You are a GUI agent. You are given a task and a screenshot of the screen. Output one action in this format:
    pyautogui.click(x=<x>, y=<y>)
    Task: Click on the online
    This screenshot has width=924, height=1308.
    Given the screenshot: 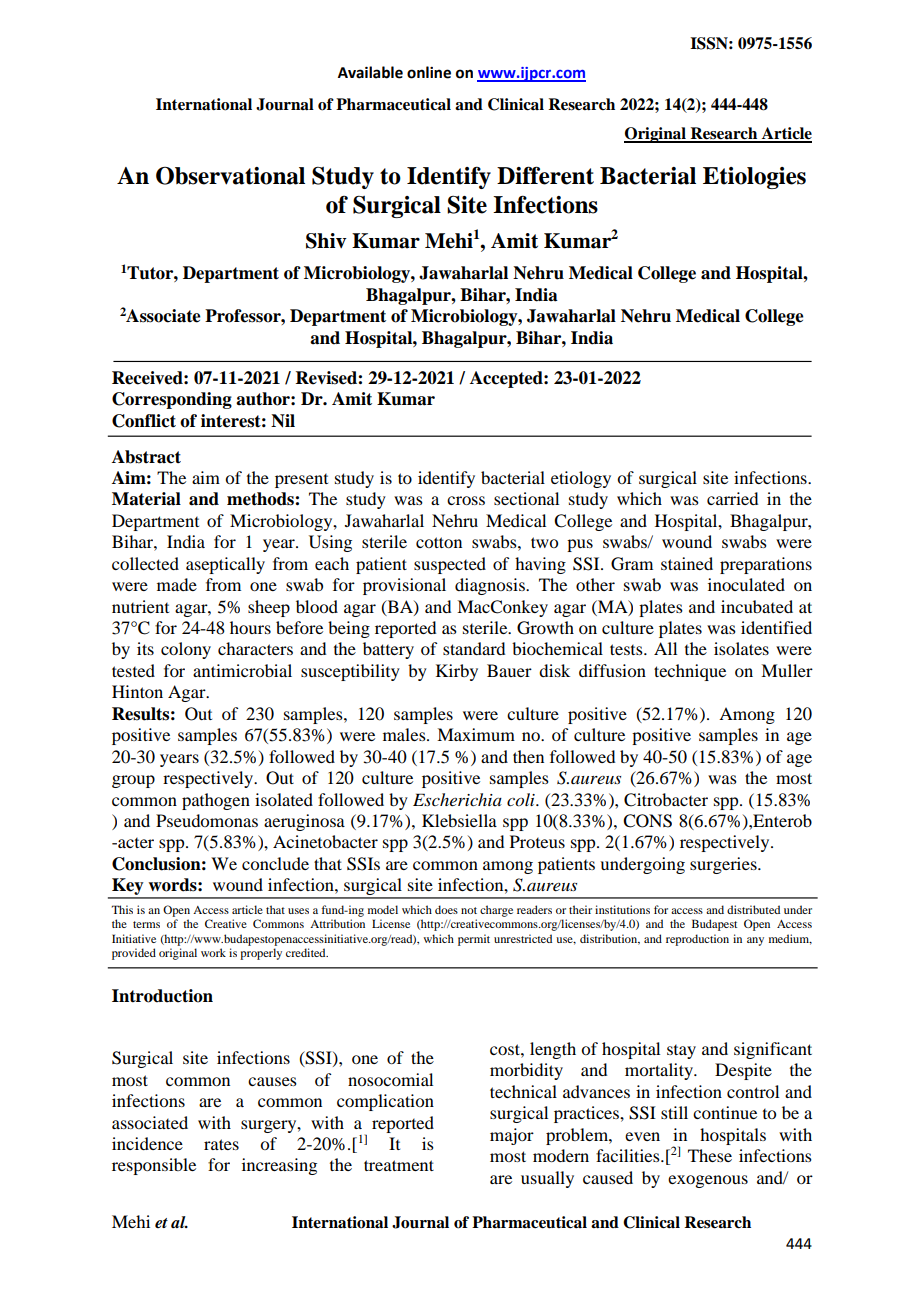 What is the action you would take?
    pyautogui.click(x=429, y=72)
